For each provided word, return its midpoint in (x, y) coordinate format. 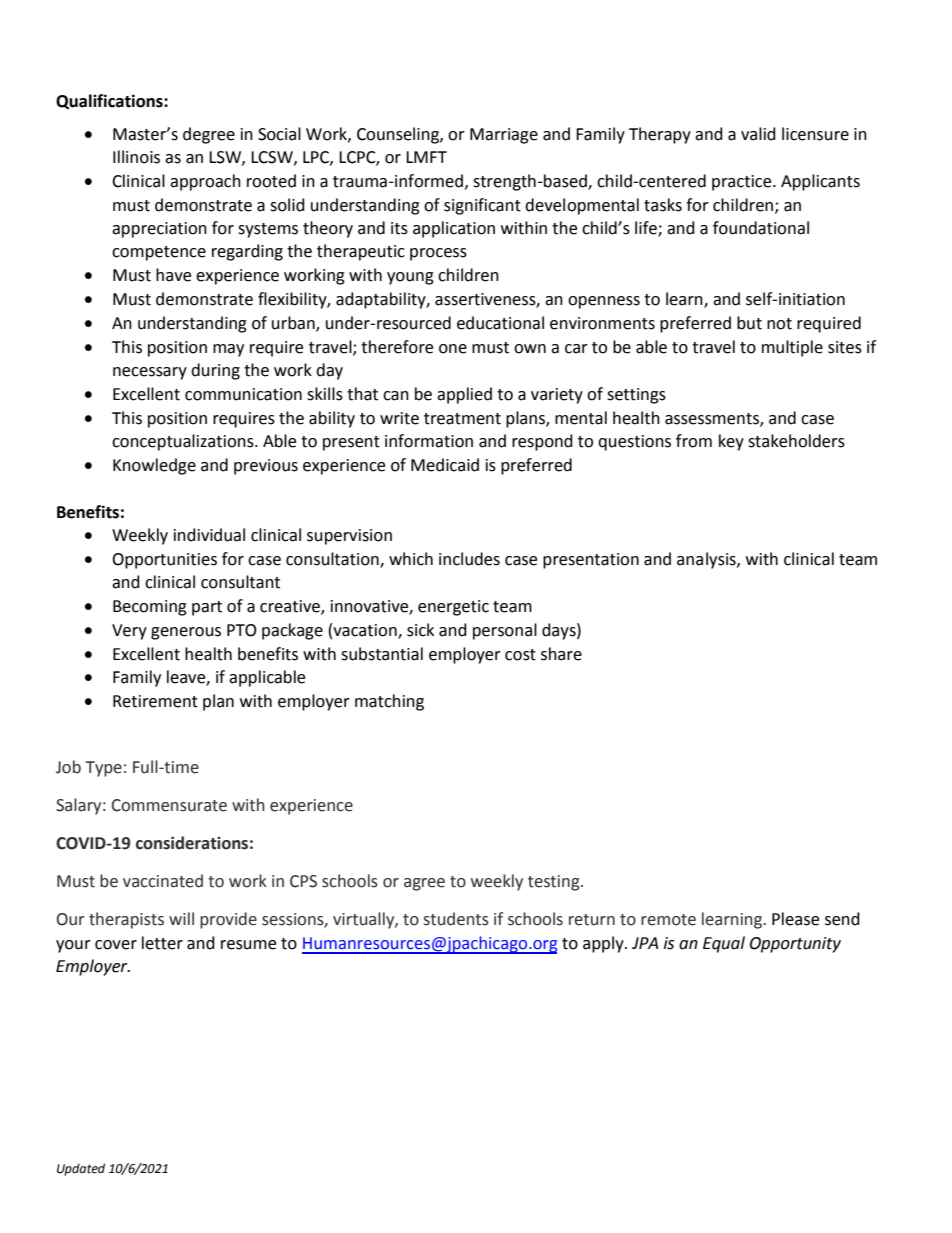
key (731, 442)
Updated (81, 1169)
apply (604, 944)
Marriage (504, 136)
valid (758, 134)
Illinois (136, 157)
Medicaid (445, 465)
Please (795, 919)
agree (424, 884)
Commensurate (169, 805)
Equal (724, 944)
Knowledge (154, 466)
